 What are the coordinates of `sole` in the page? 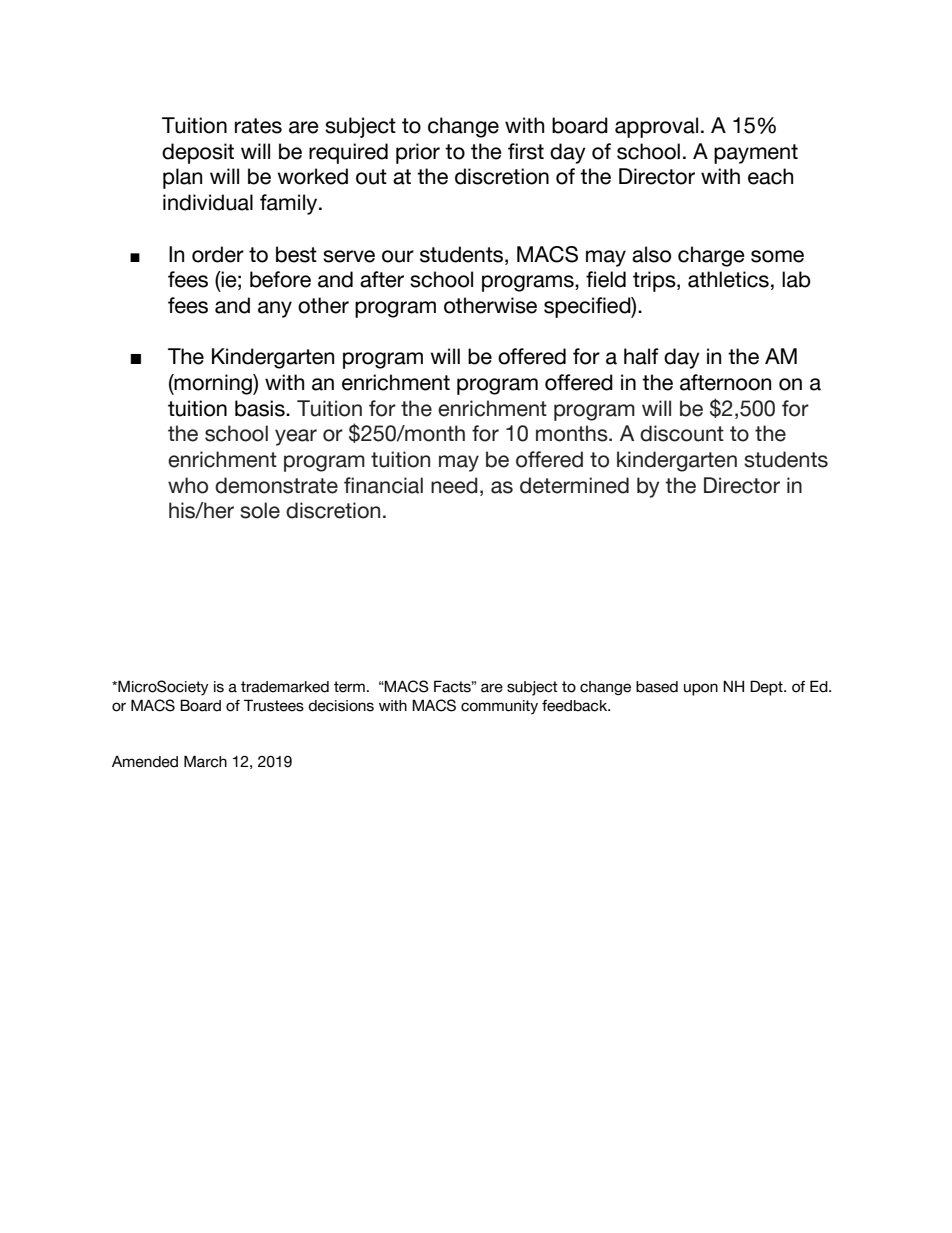 It's located at (260, 510).
